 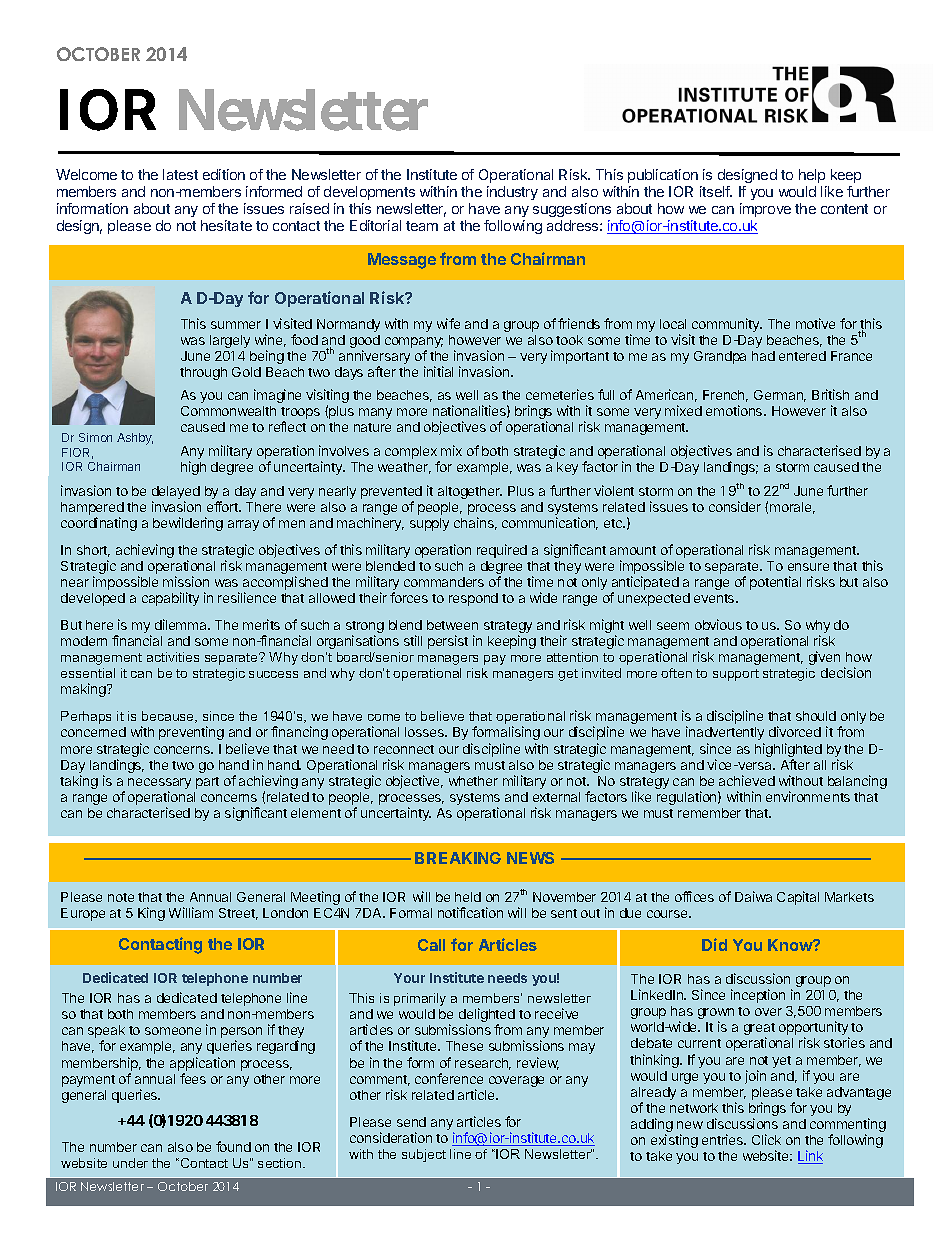 I want to click on German, so click(x=780, y=396).
